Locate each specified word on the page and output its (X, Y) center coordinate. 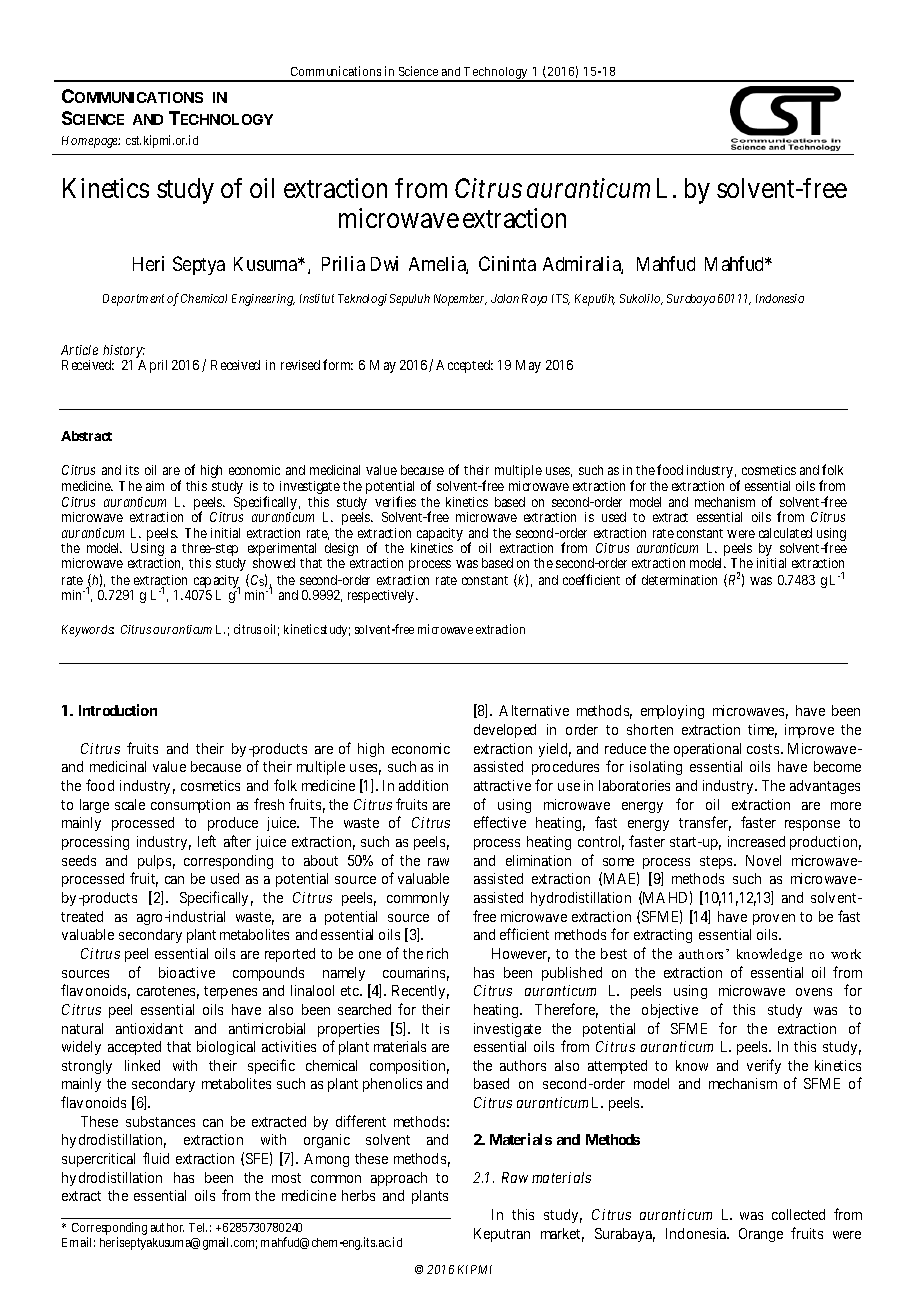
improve (809, 731)
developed (505, 731)
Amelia (438, 265)
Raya (534, 300)
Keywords (88, 631)
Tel (198, 1227)
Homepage (91, 142)
